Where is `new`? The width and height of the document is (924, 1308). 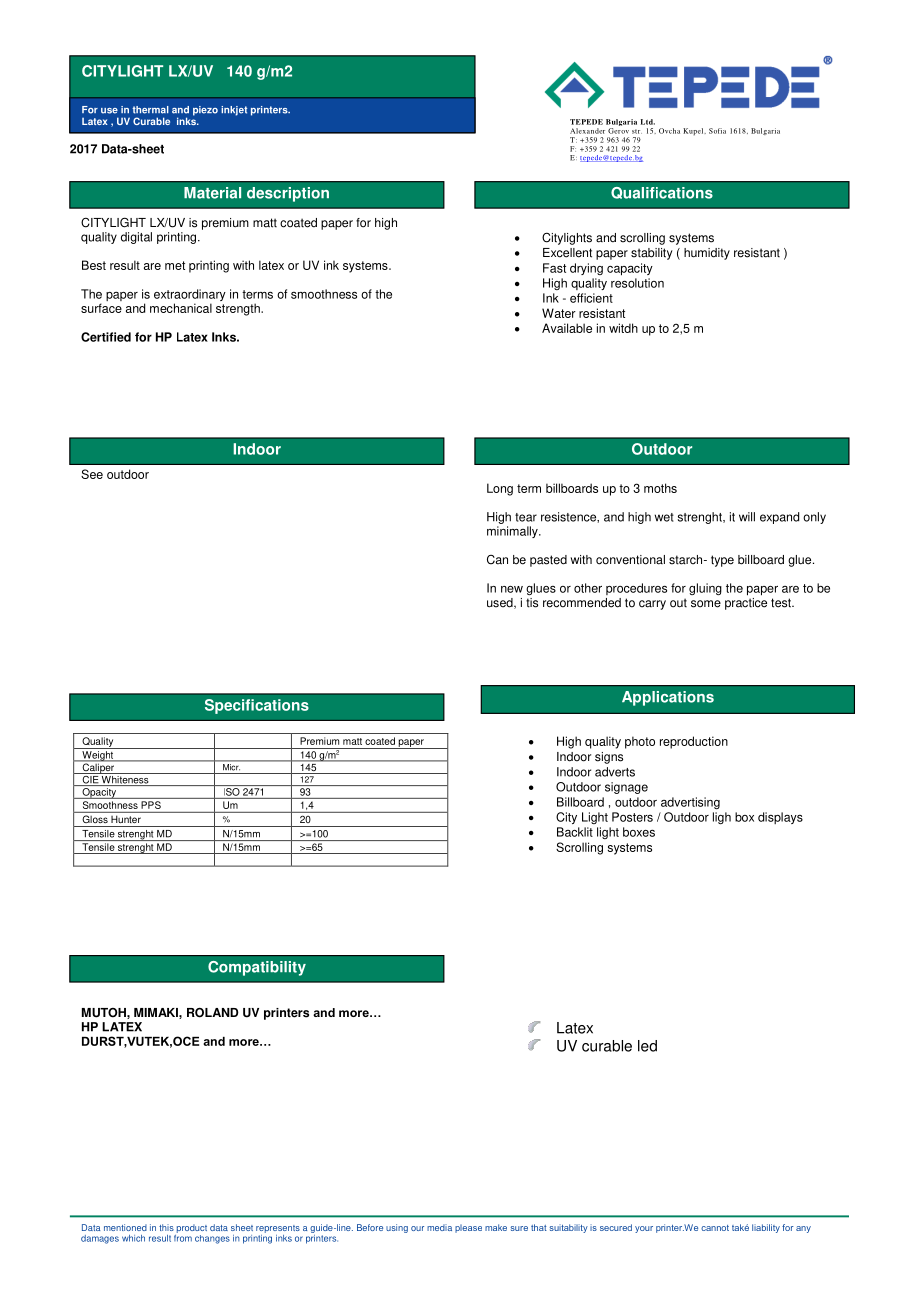
new is located at coordinates (512, 589).
